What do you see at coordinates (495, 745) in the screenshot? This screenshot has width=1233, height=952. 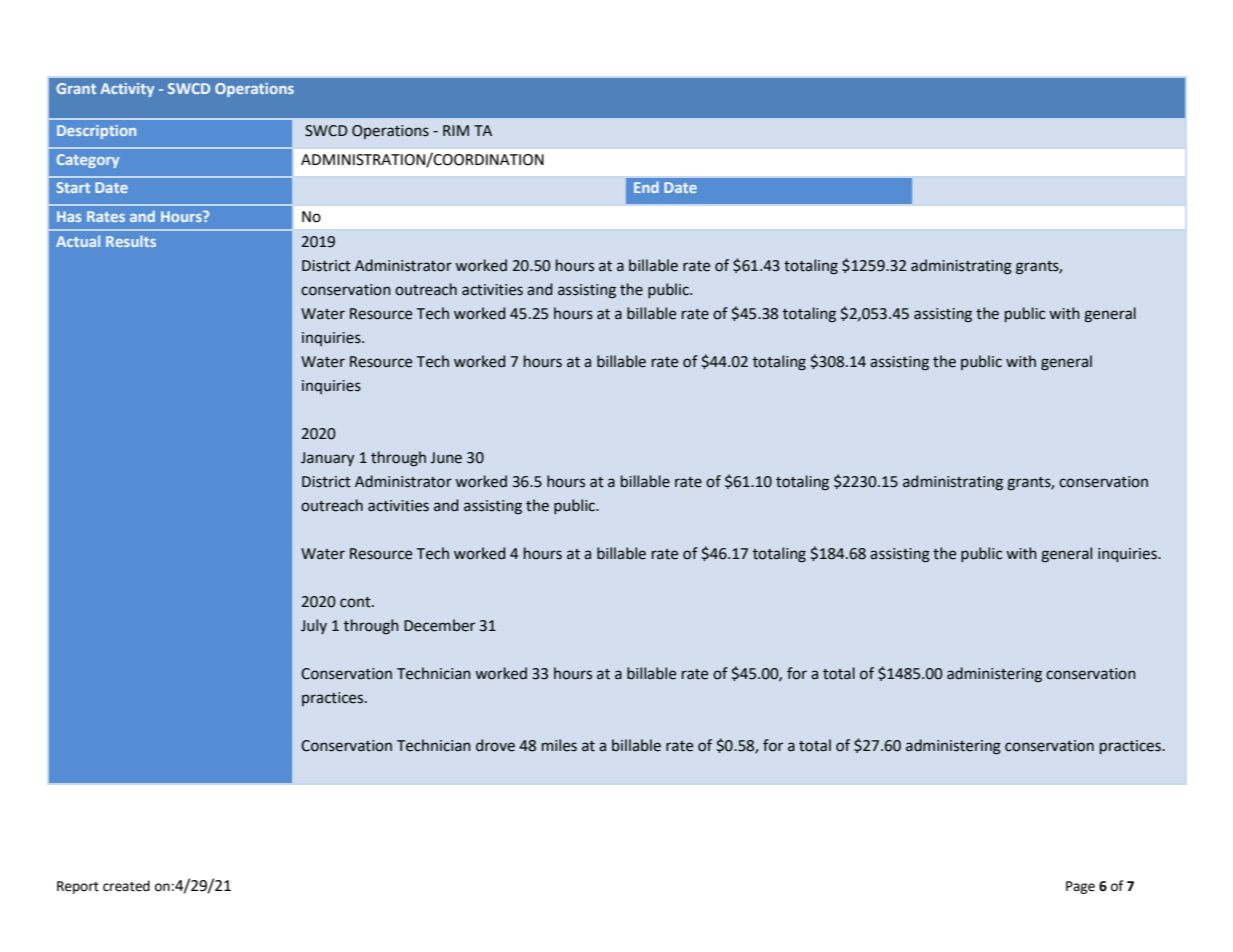 I see `drove` at bounding box center [495, 745].
